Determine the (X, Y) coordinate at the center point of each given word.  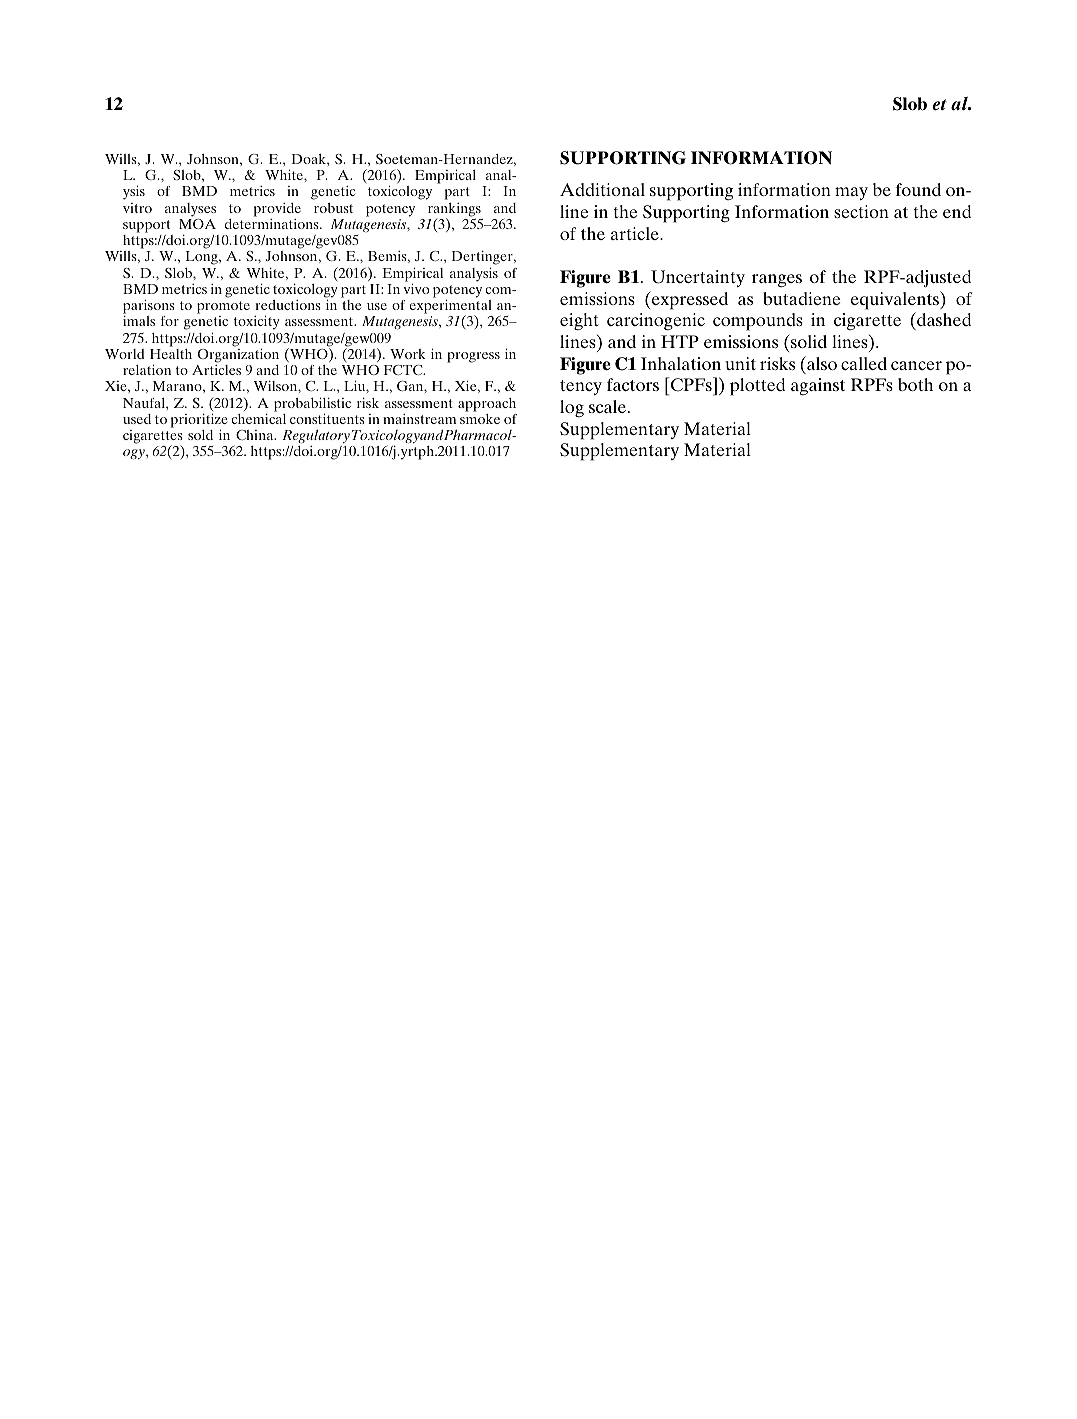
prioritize (199, 421)
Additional (602, 189)
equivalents (896, 300)
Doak (310, 159)
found (918, 189)
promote (223, 307)
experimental (451, 307)
